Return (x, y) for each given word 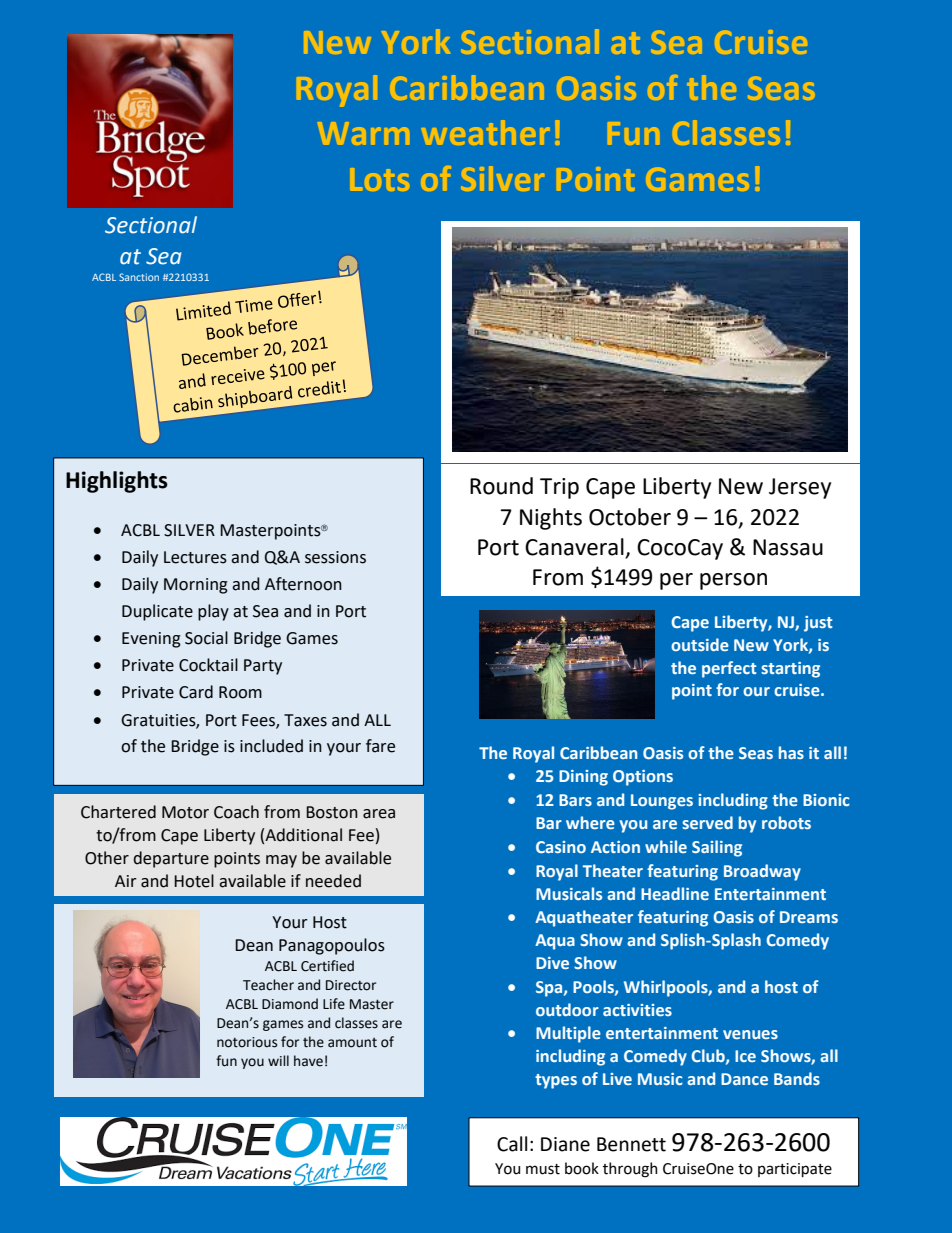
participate (795, 1170)
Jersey (800, 488)
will (278, 1060)
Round (501, 486)
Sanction (139, 277)
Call (512, 1144)
